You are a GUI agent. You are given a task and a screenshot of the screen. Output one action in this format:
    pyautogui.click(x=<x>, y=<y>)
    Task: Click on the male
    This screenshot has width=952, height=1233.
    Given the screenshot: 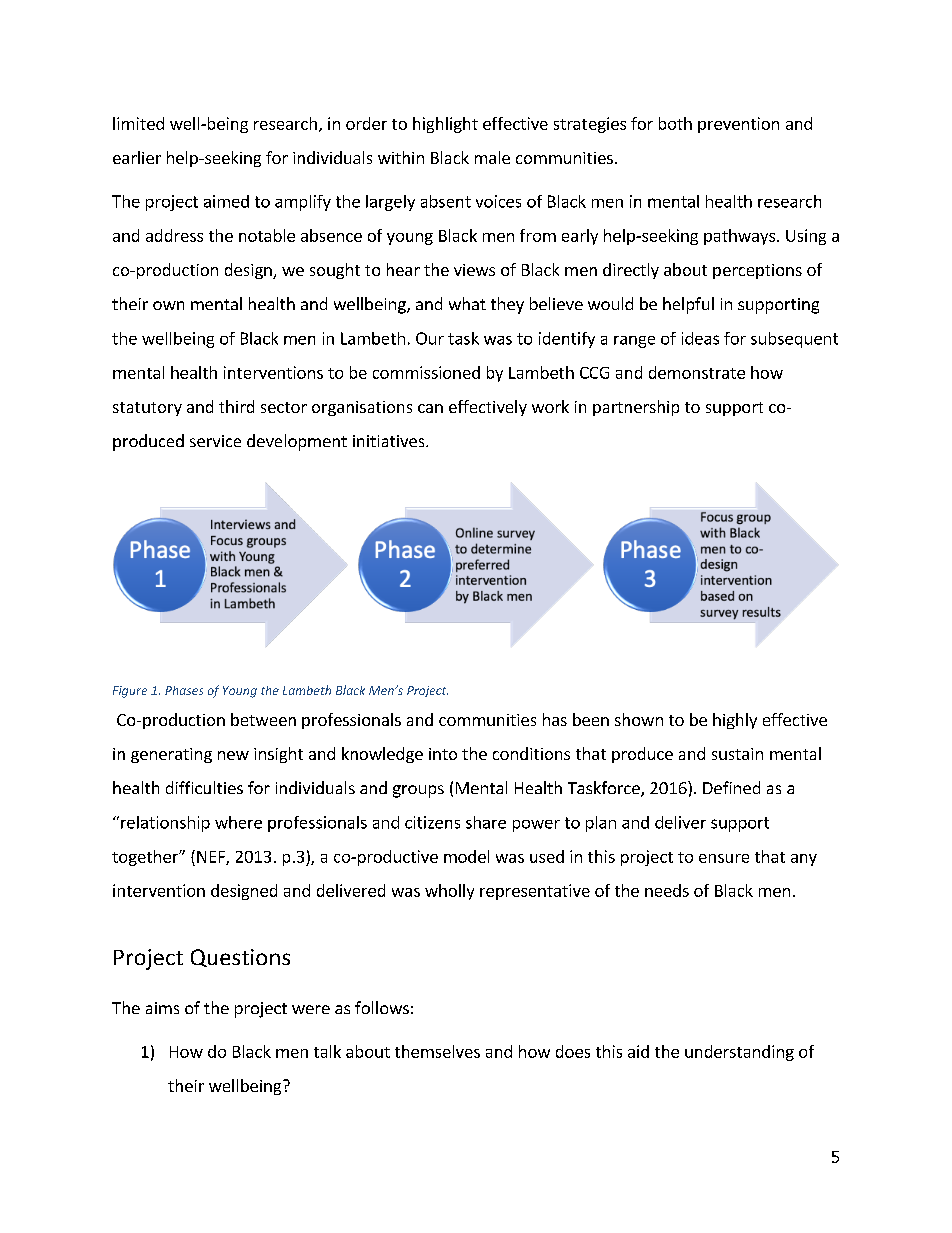 What is the action you would take?
    pyautogui.click(x=492, y=157)
